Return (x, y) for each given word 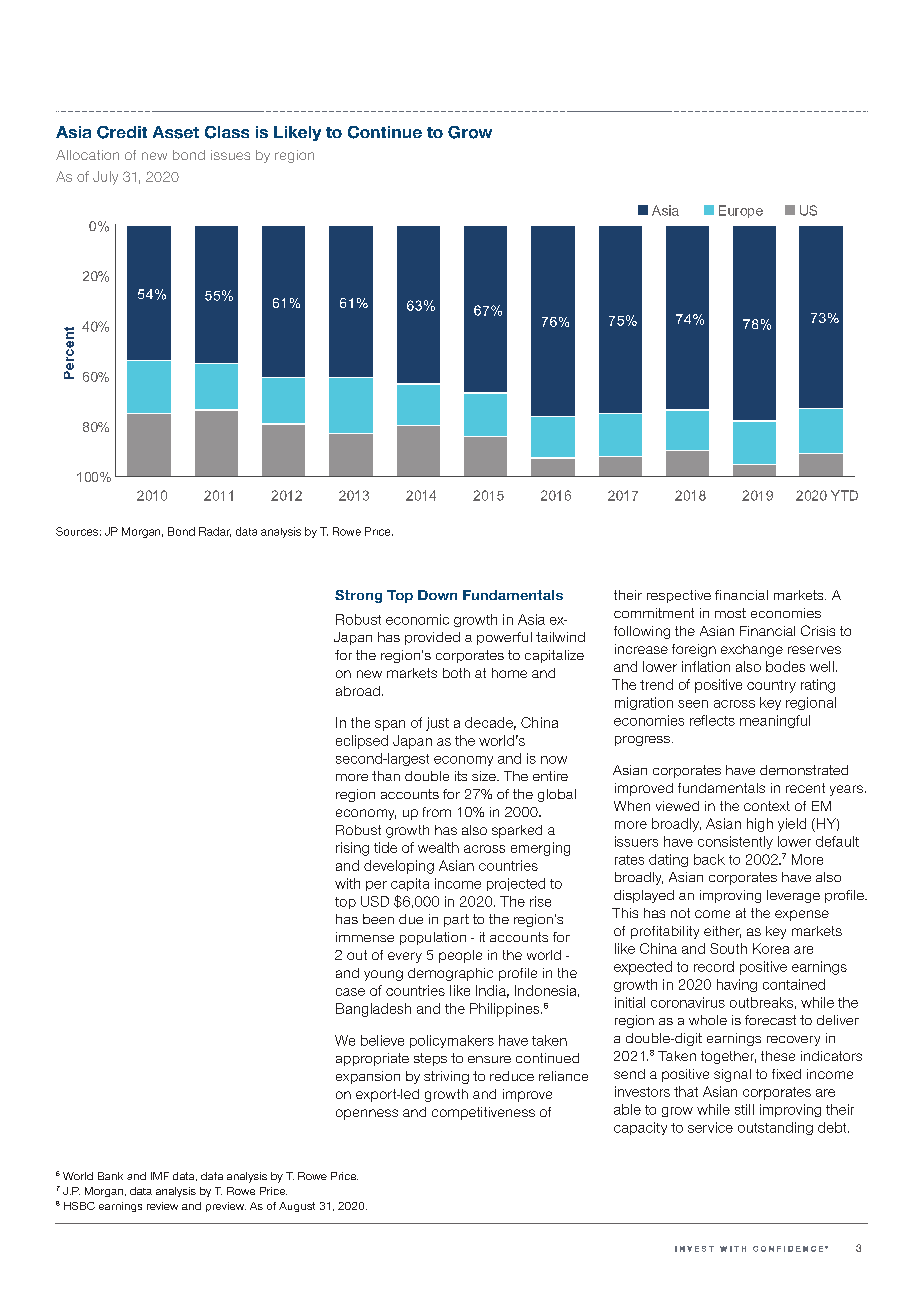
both (456, 673)
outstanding (775, 1128)
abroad (358, 691)
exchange (752, 650)
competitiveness (483, 1113)
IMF (160, 1176)
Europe (741, 211)
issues (230, 155)
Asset (176, 132)
